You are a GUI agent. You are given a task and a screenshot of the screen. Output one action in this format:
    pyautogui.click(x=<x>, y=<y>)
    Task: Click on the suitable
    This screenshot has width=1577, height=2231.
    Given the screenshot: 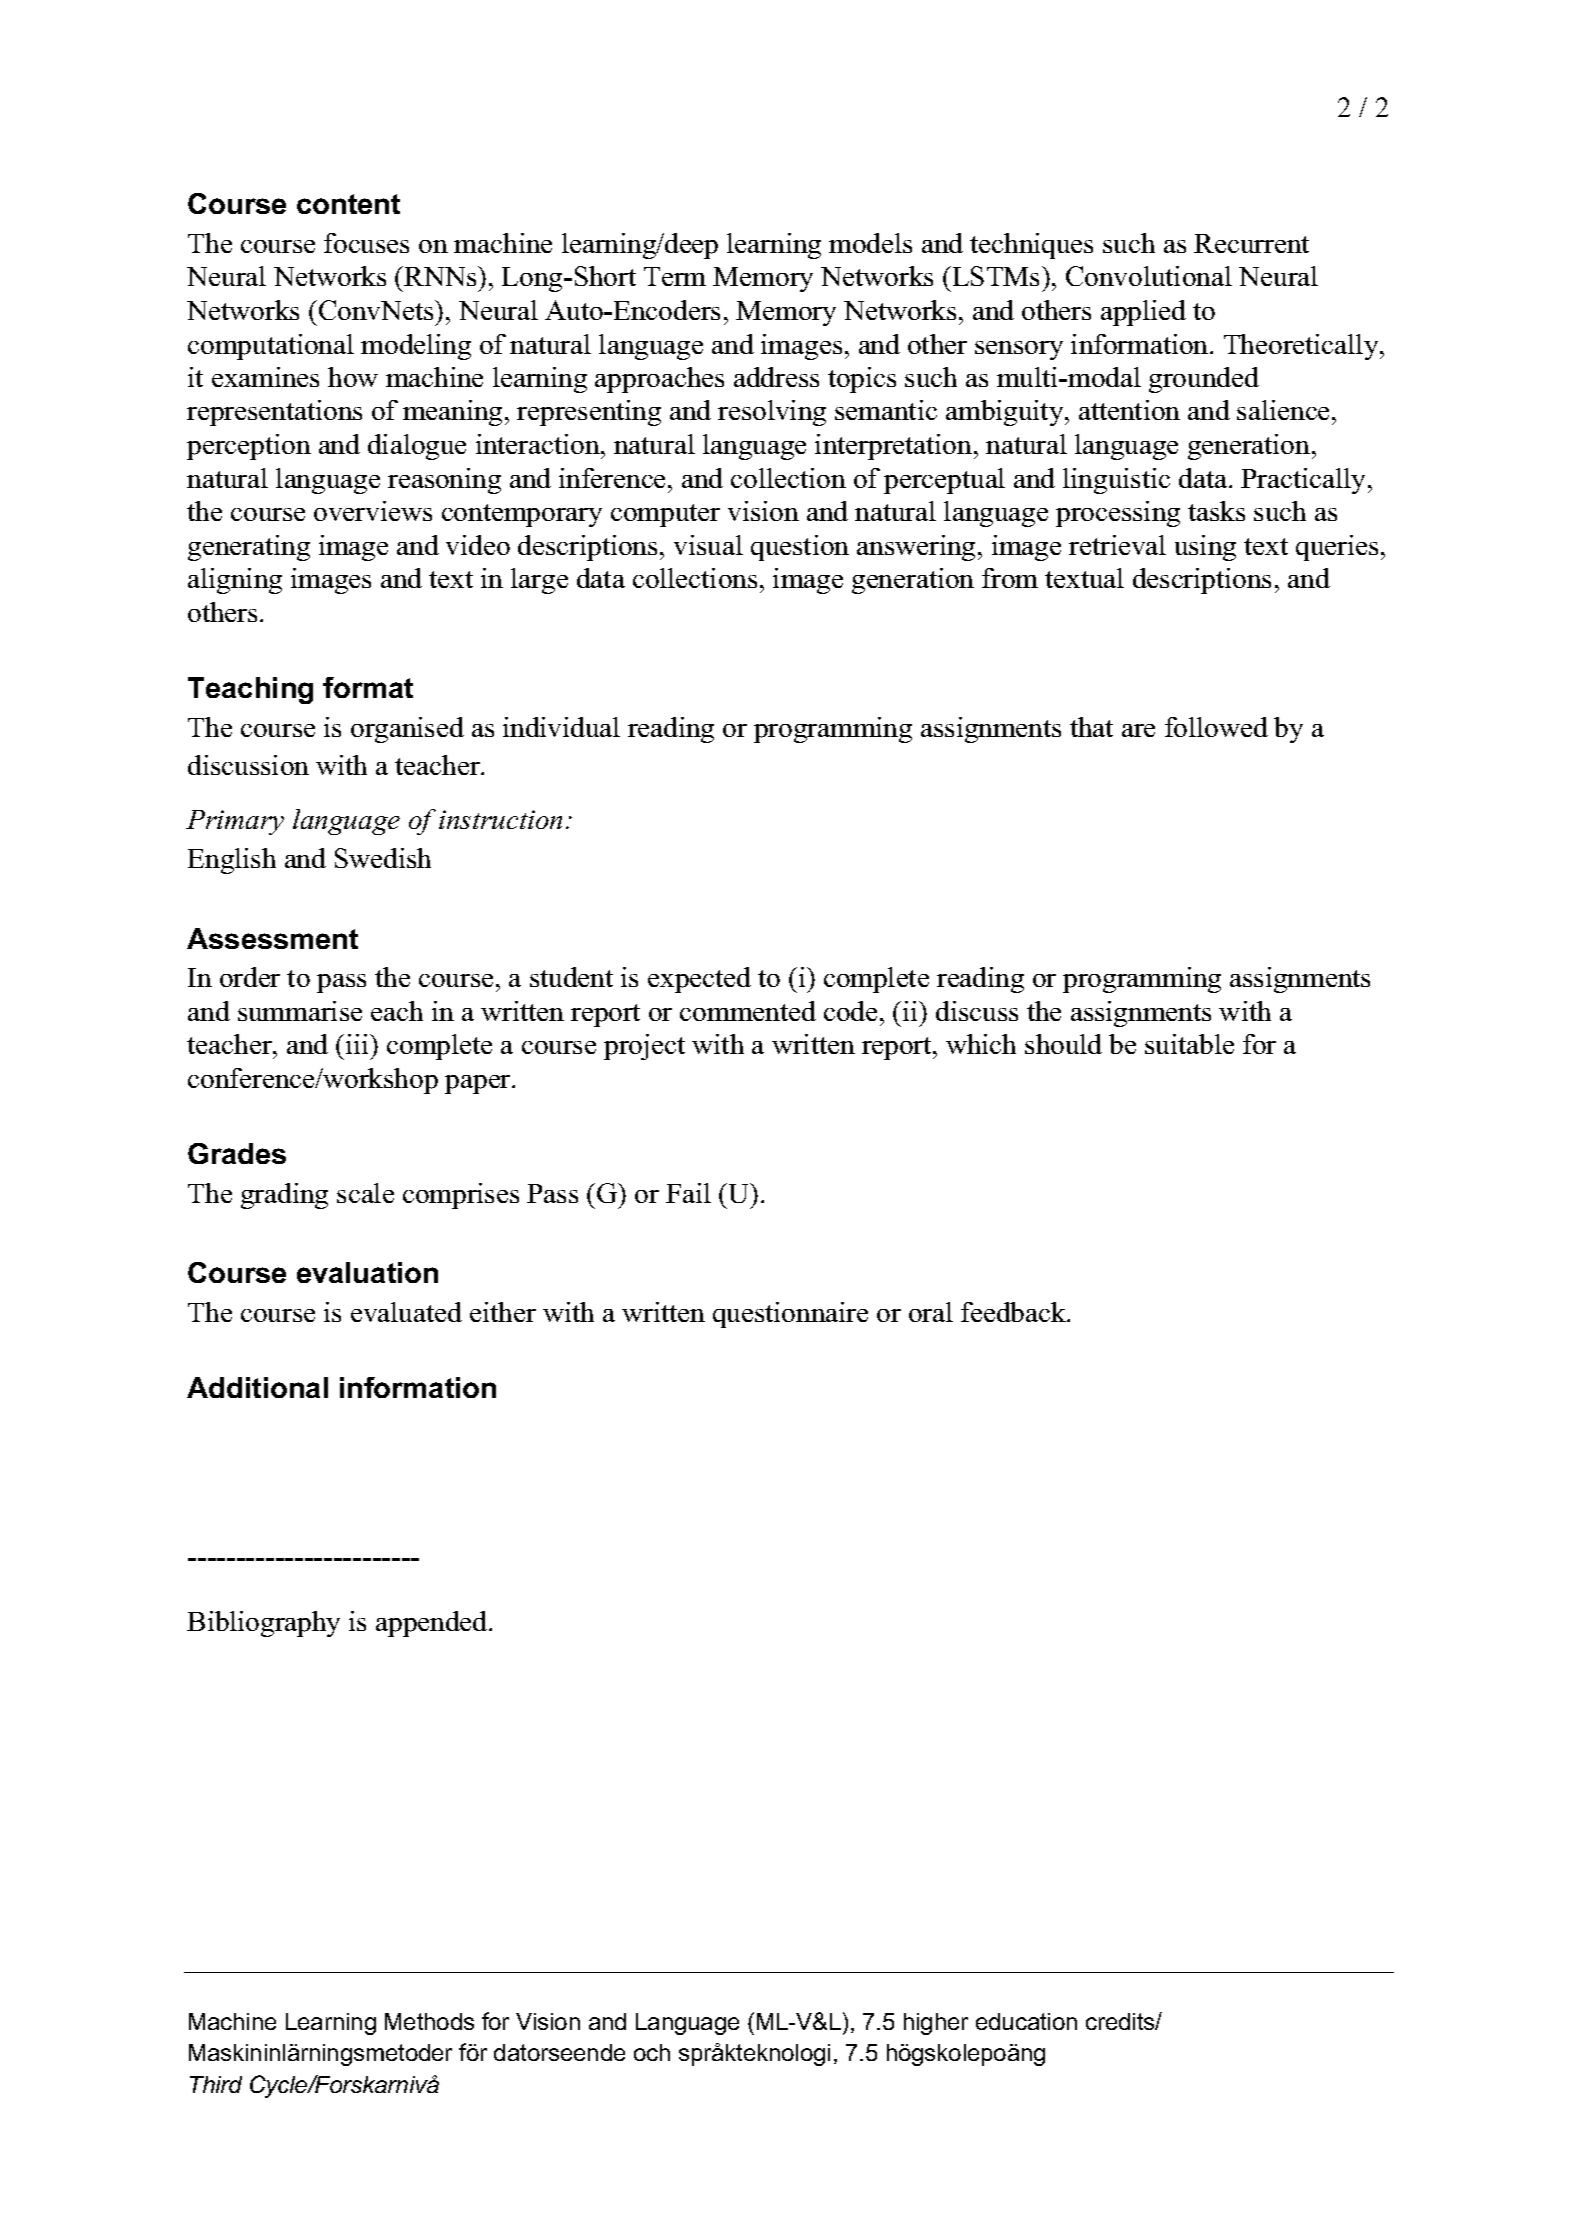 What is the action you would take?
    pyautogui.click(x=1189, y=1044)
